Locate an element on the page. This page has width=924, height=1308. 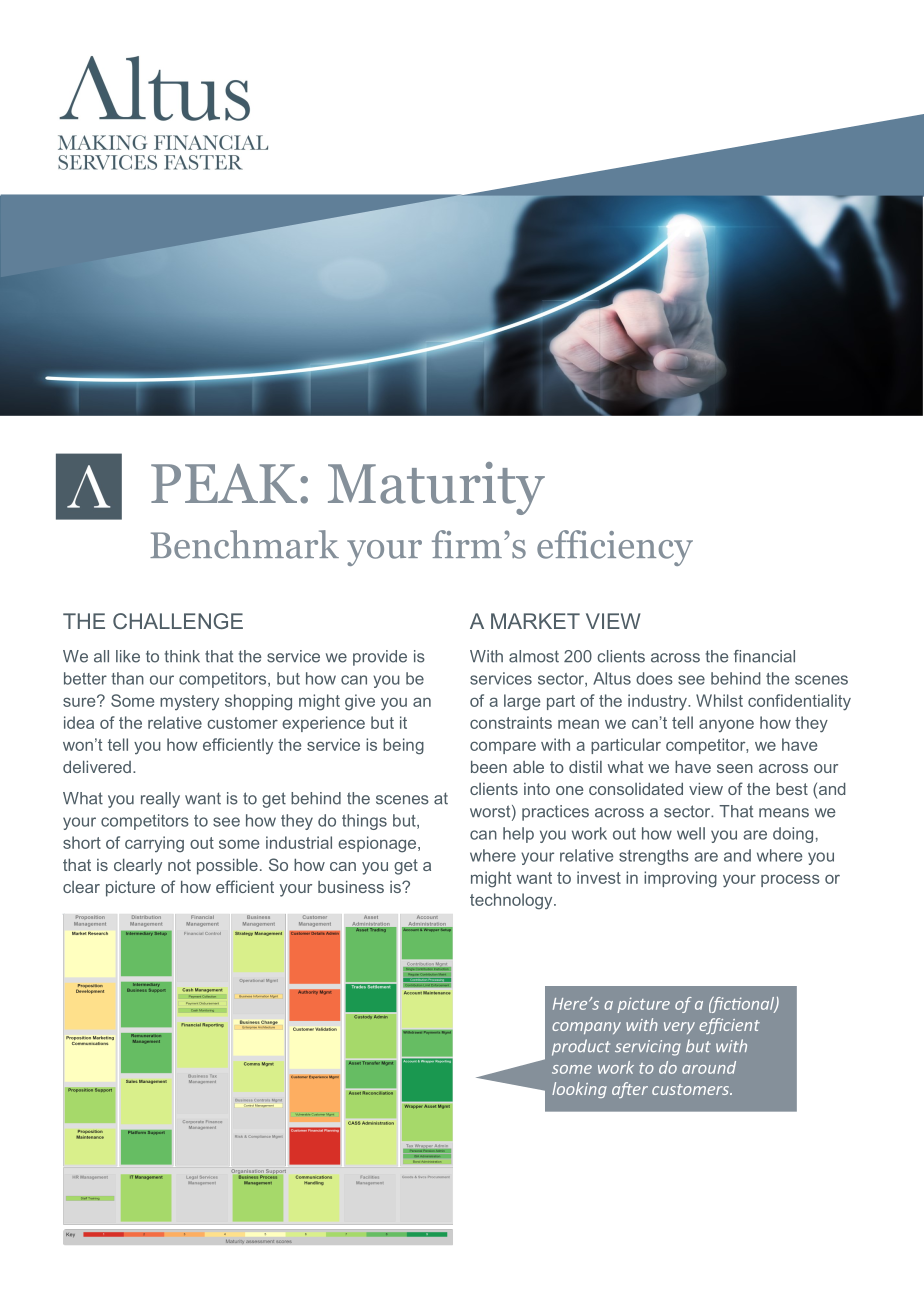
mystery is located at coordinates (189, 702).
